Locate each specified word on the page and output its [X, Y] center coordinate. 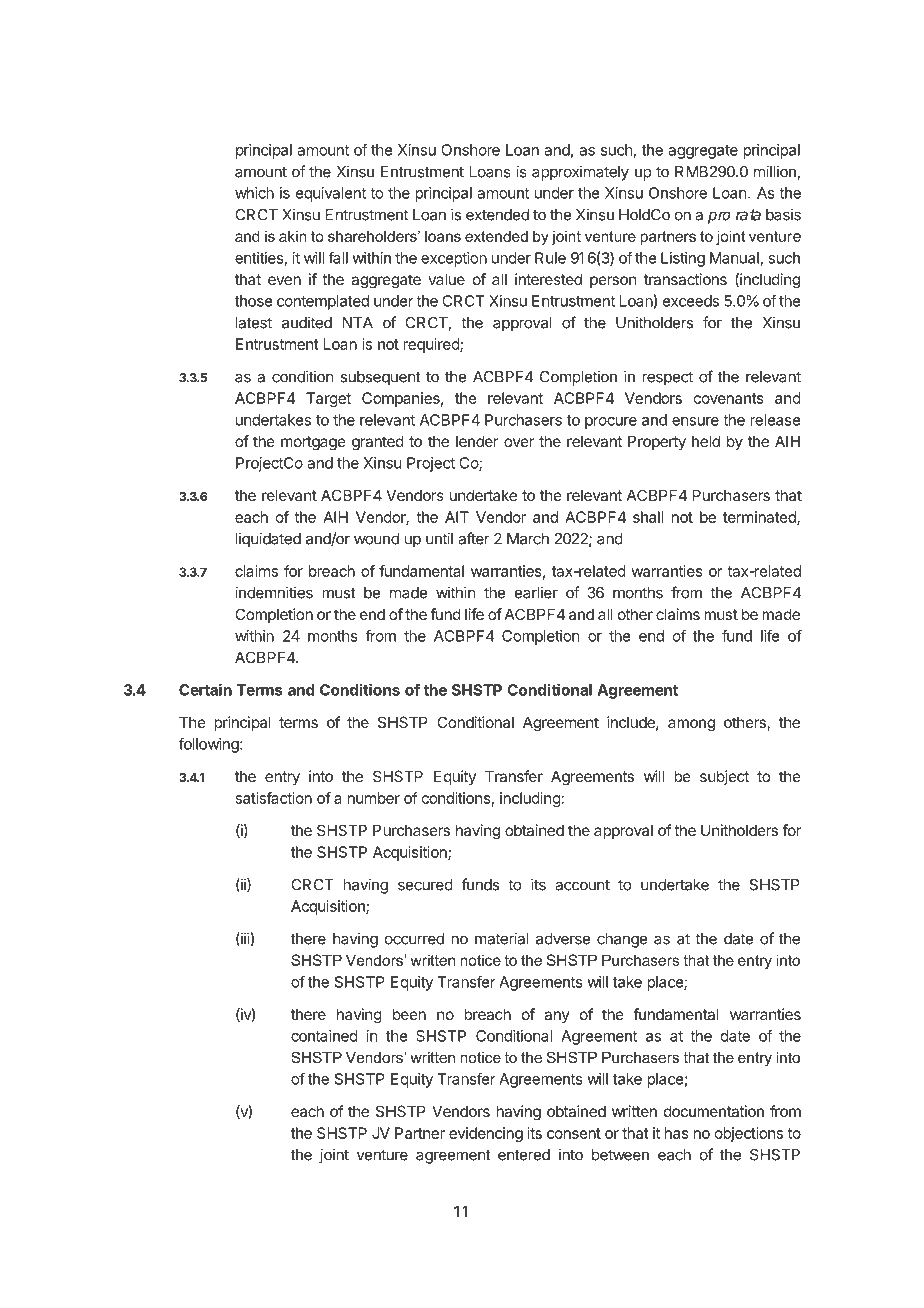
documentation [714, 1111]
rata [748, 215]
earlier [536, 592]
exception [454, 259]
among [691, 725]
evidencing [486, 1134]
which [254, 193]
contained [324, 1036]
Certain [205, 689]
